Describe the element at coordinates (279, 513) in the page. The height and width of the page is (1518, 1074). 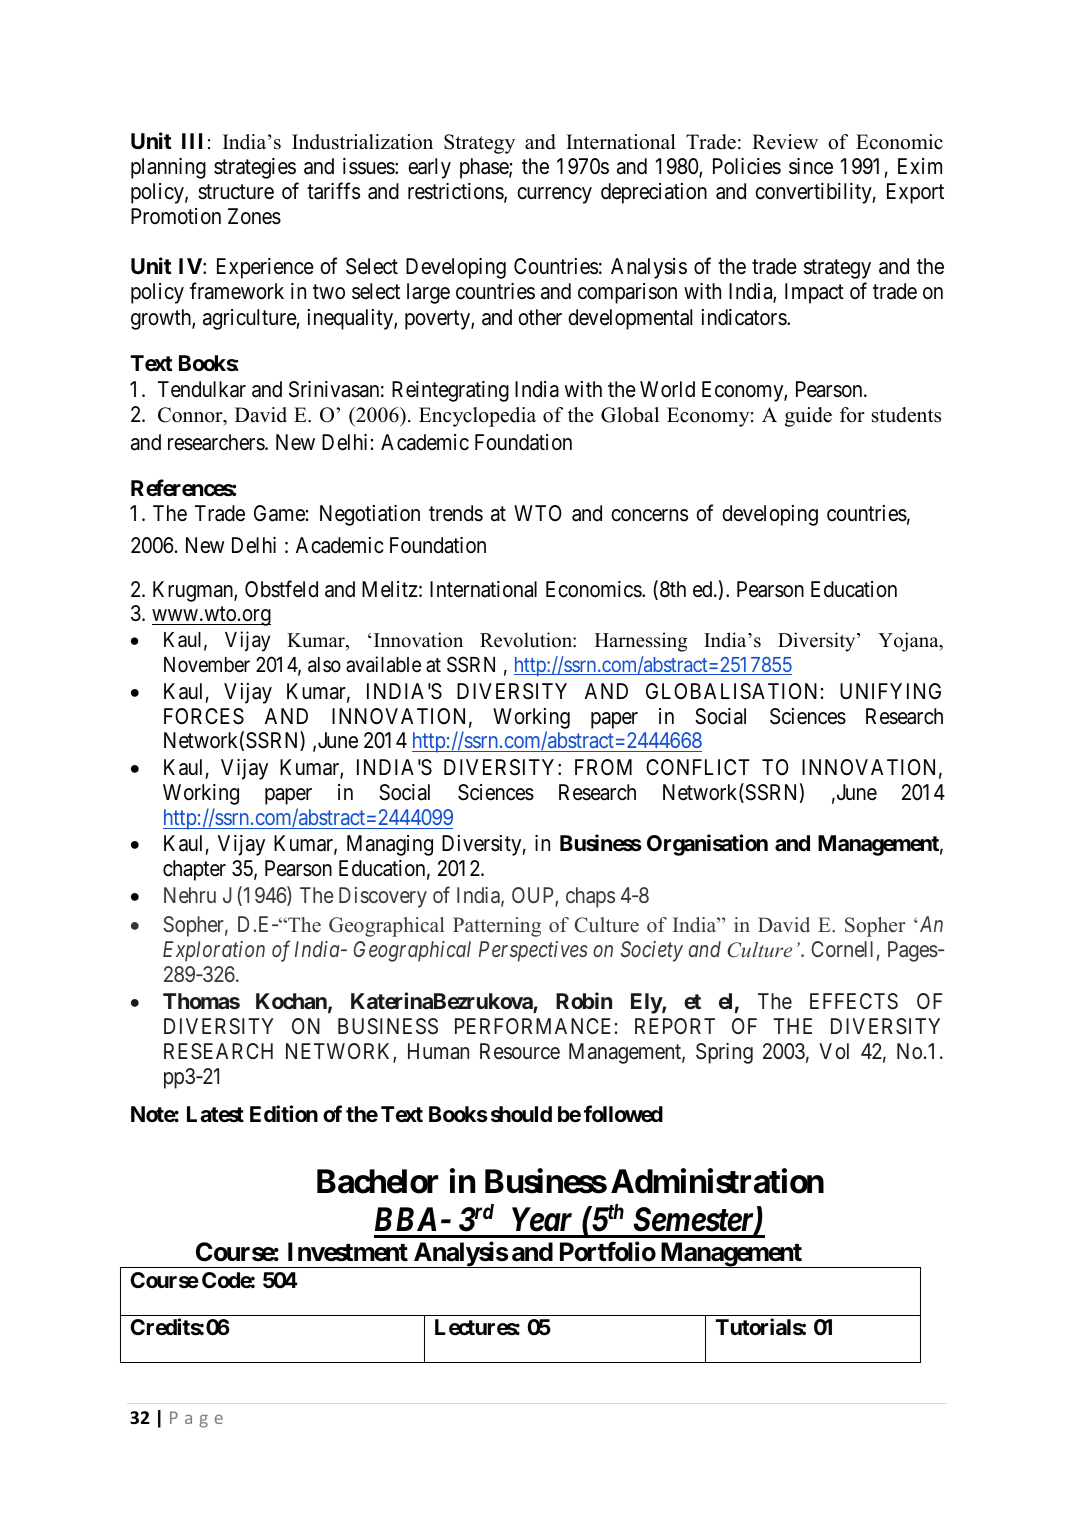
I see `Game` at that location.
